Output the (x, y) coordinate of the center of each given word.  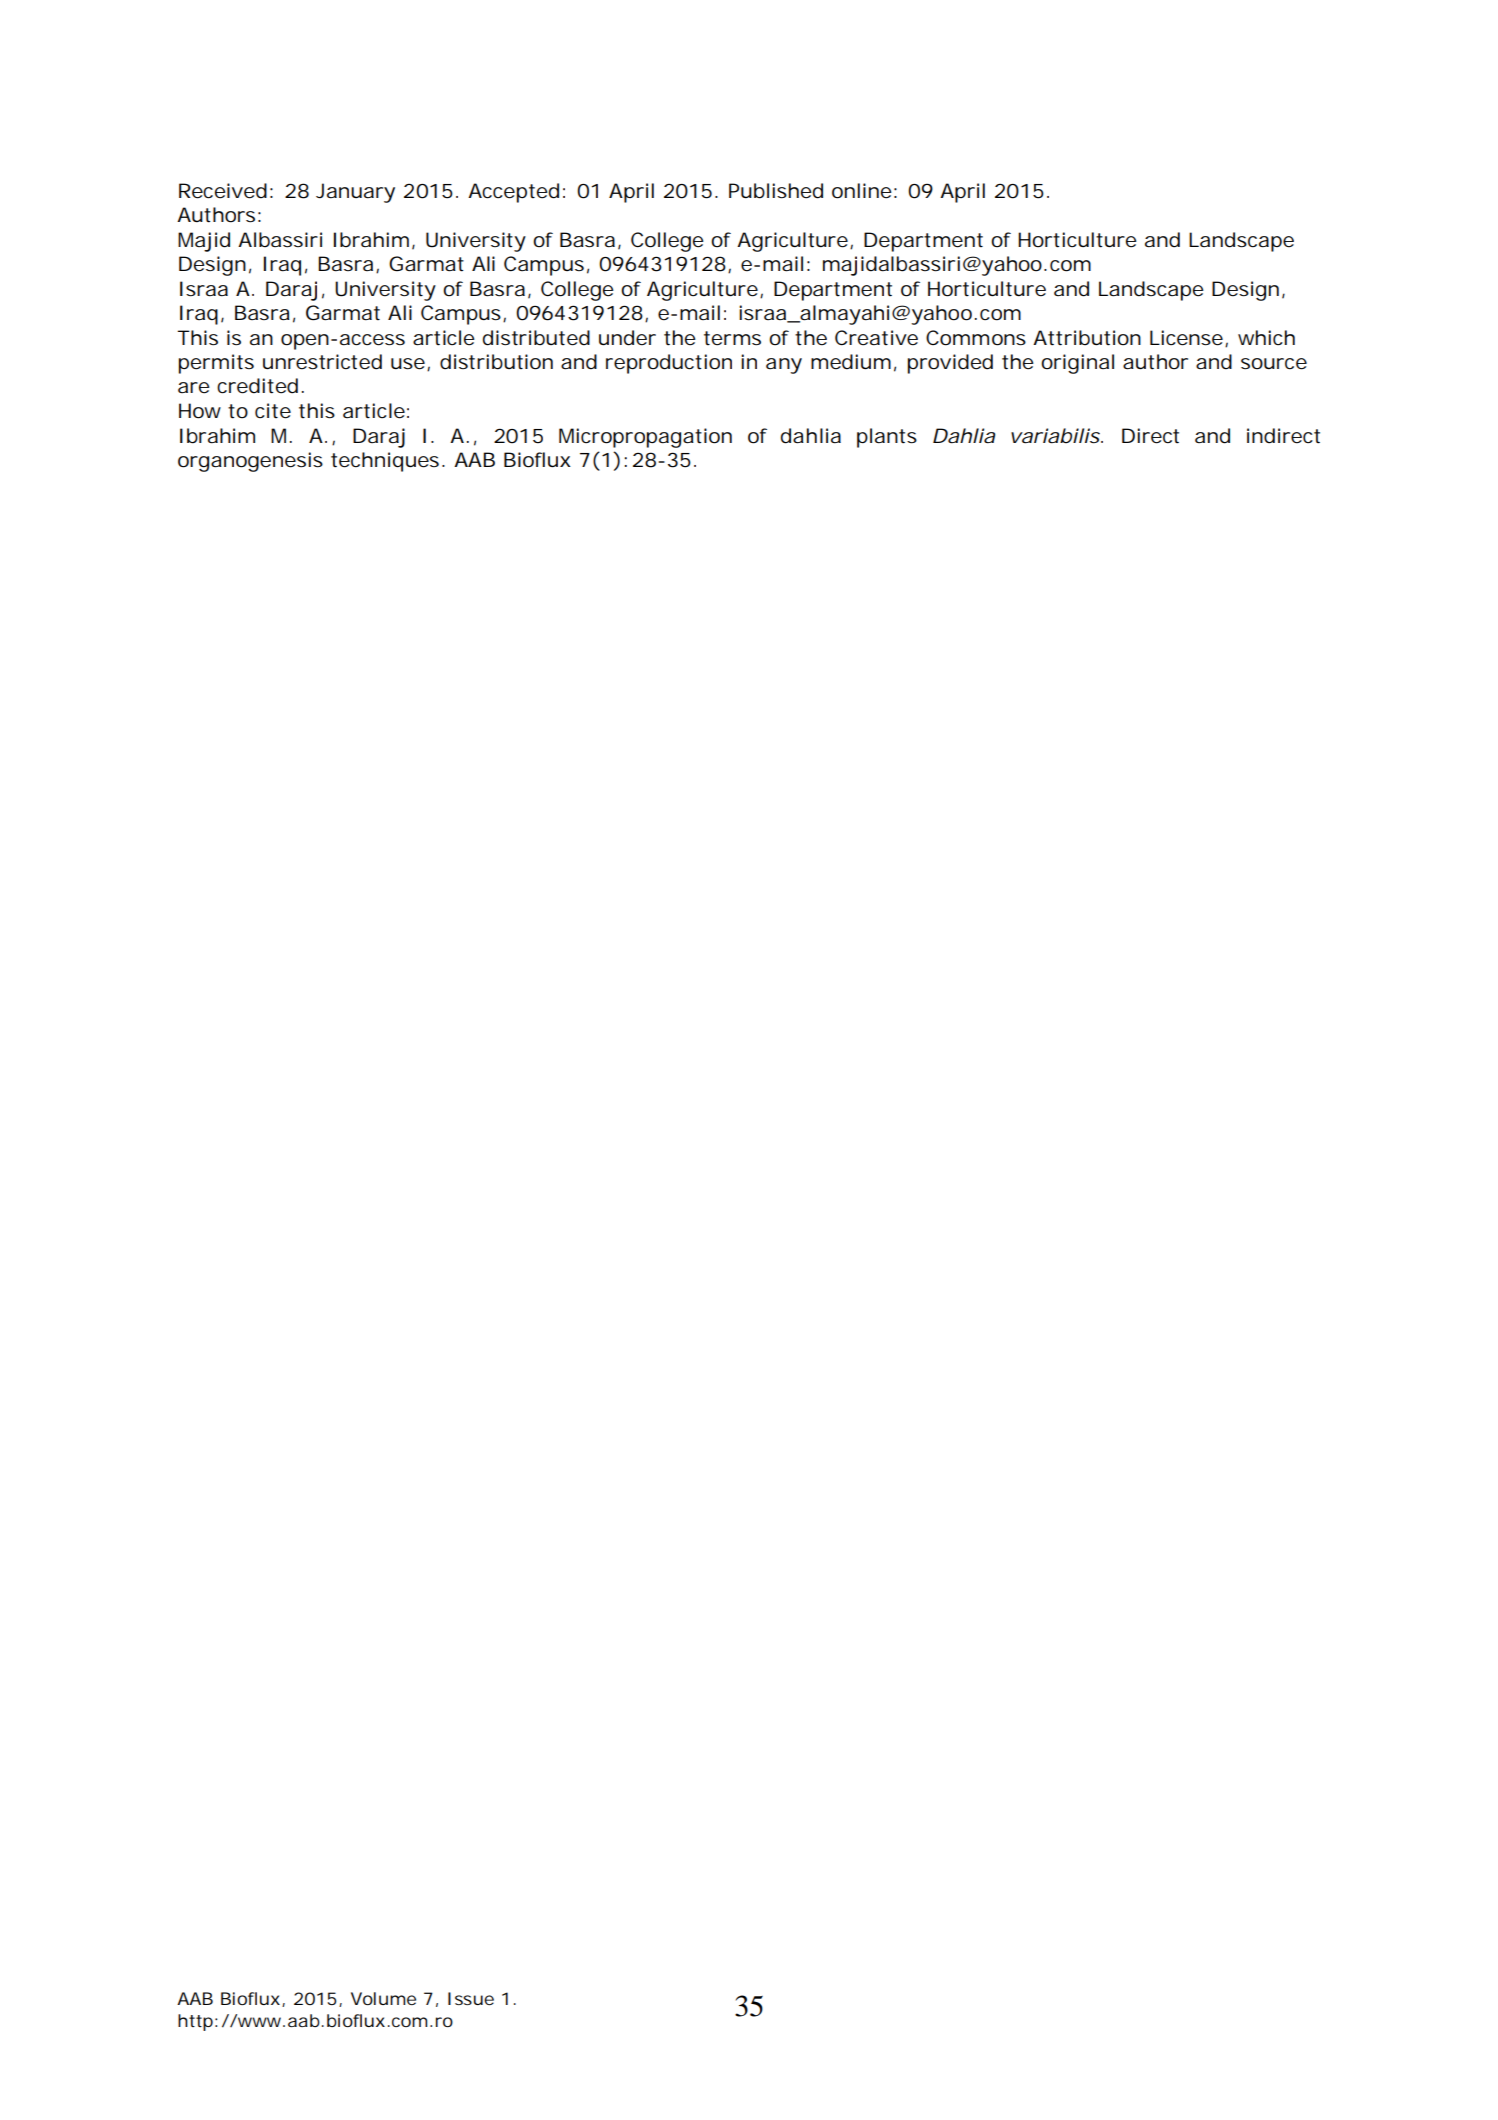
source (1274, 364)
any (784, 366)
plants (887, 438)
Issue (471, 1998)
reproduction (669, 364)
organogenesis (250, 462)
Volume (383, 1998)
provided (950, 364)
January (355, 193)
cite (273, 411)
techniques (385, 462)
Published (776, 191)
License (1186, 338)
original (1077, 364)
